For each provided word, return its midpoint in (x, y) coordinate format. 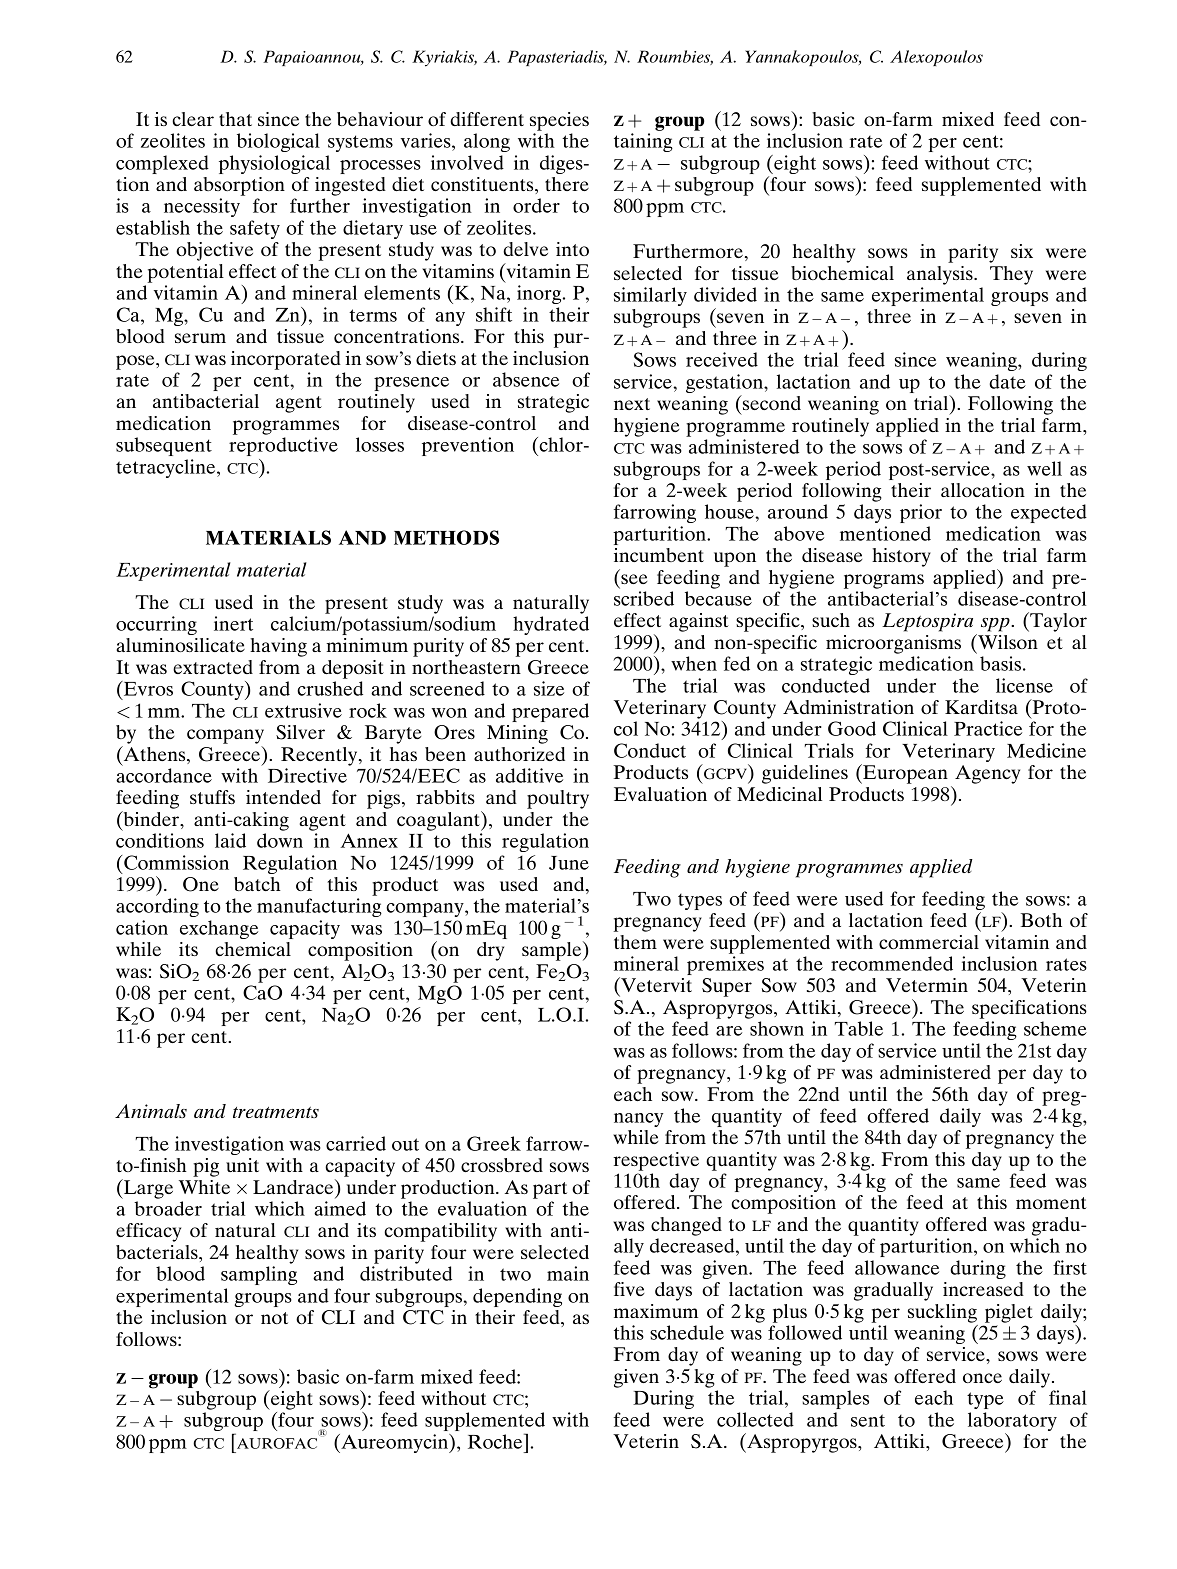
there (567, 184)
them (635, 942)
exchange (219, 929)
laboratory (1012, 1421)
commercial (929, 942)
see (634, 579)
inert (233, 623)
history (901, 557)
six (1022, 251)
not (274, 1318)
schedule (687, 1332)
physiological (274, 164)
